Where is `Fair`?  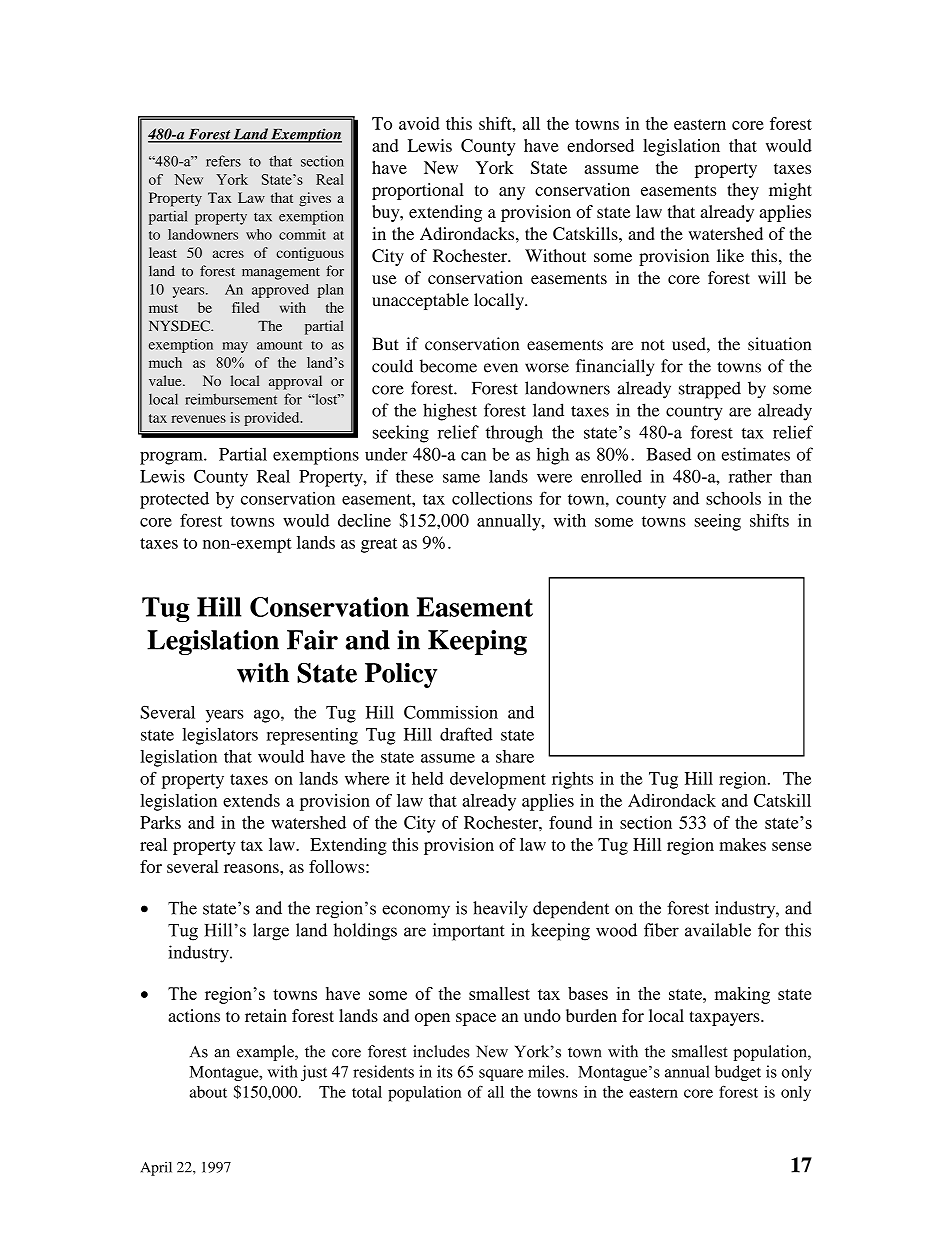 Fair is located at coordinates (312, 640).
